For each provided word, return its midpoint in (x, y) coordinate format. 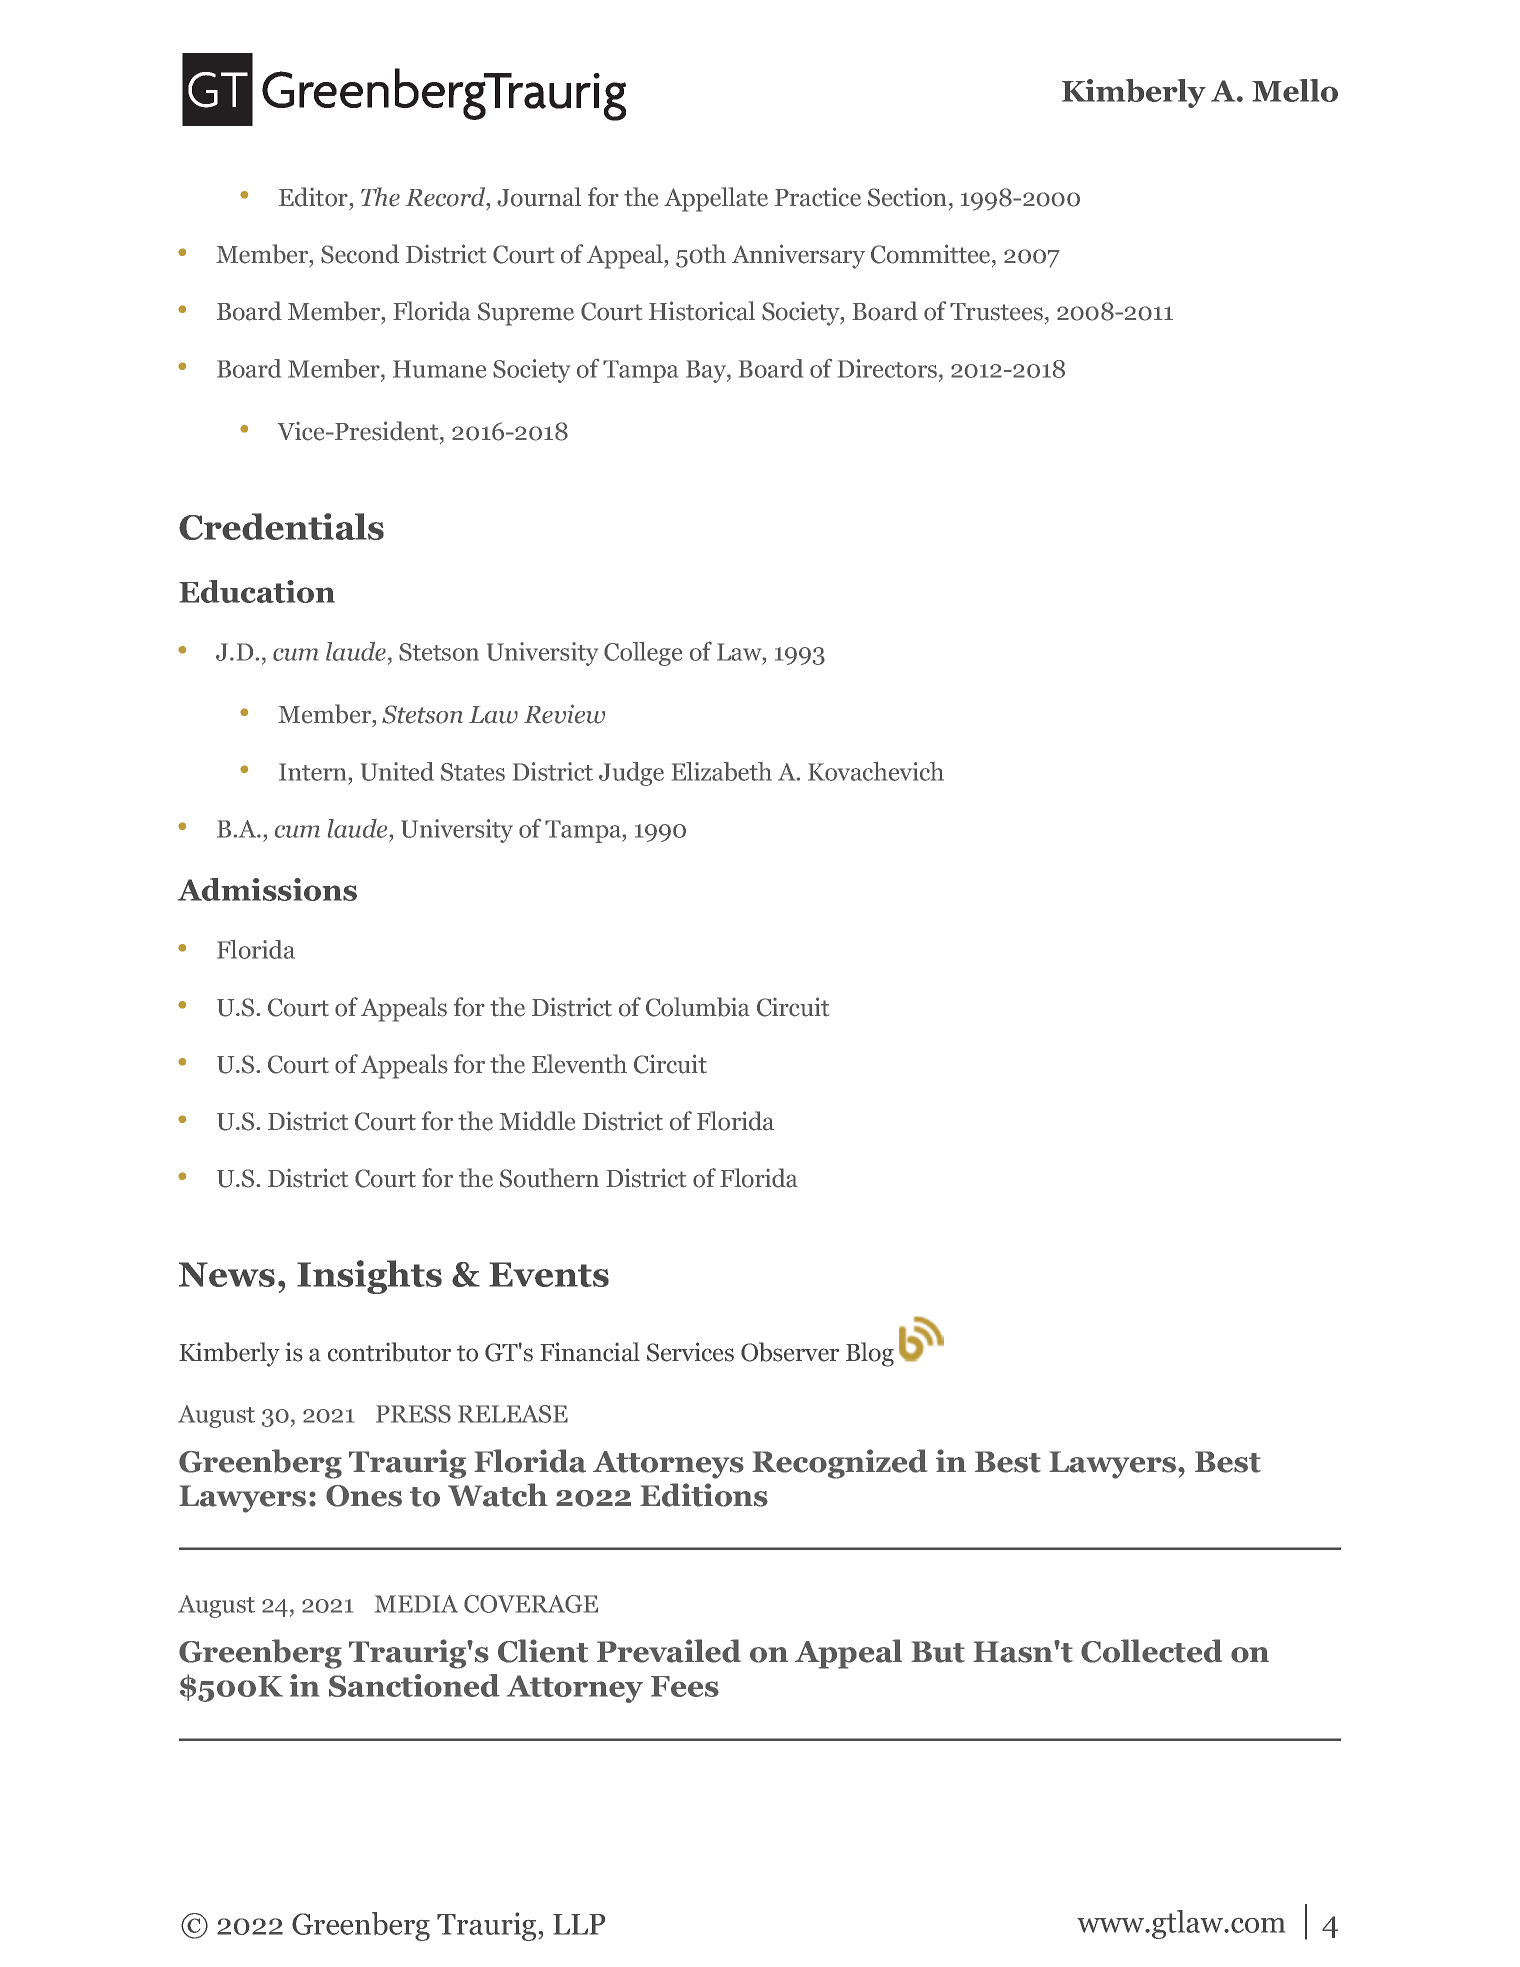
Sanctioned (414, 1685)
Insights (369, 1277)
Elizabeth (722, 771)
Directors (887, 368)
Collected (1151, 1651)
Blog (870, 1354)
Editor (314, 197)
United (397, 771)
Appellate (716, 199)
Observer (790, 1352)
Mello (1295, 90)
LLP (579, 1924)
